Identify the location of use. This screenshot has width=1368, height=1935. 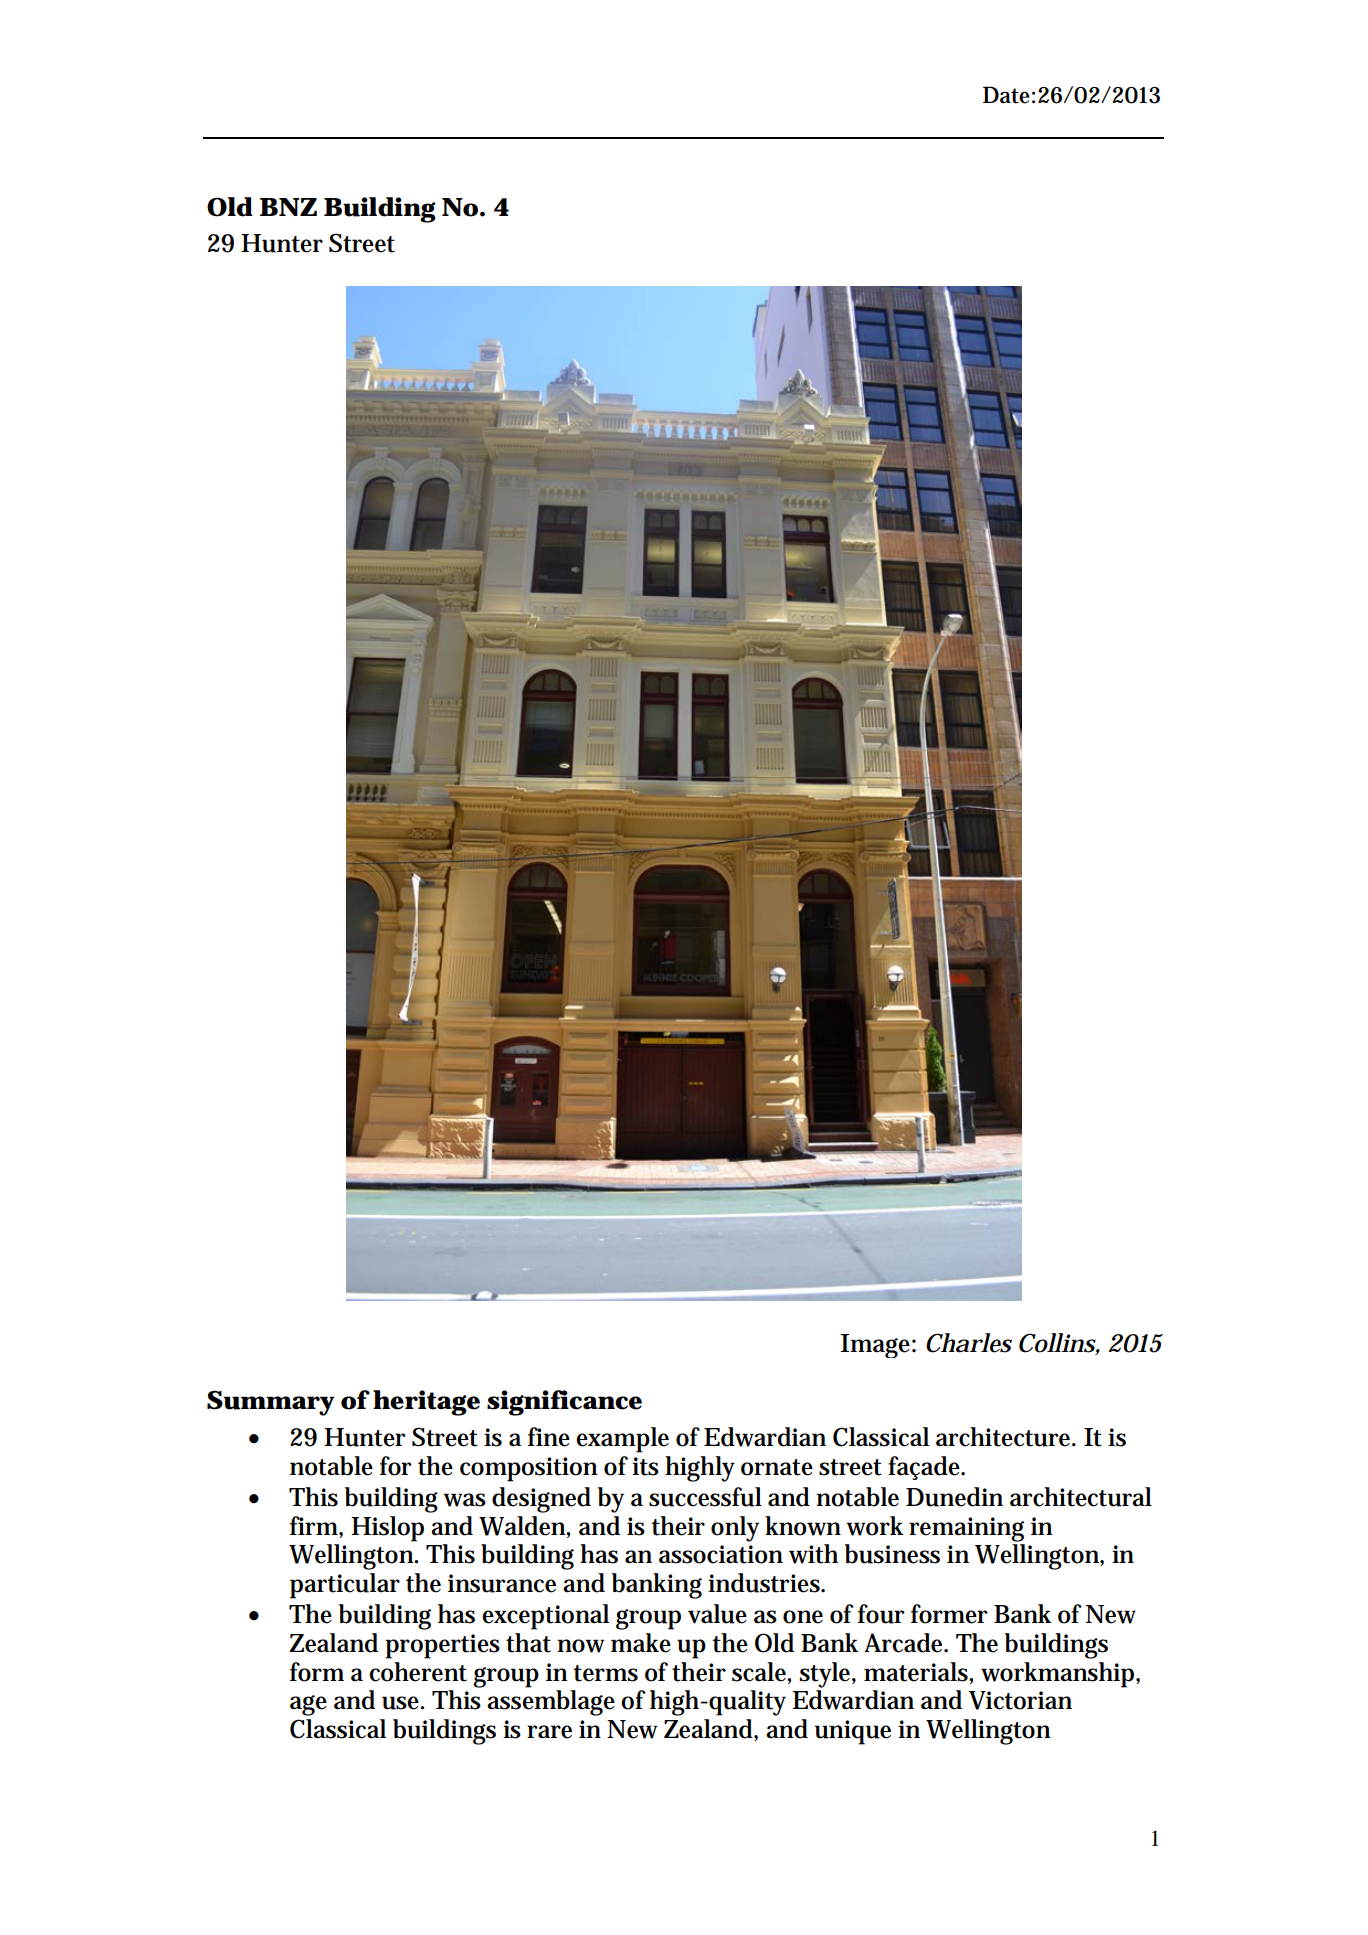
(403, 1703).
